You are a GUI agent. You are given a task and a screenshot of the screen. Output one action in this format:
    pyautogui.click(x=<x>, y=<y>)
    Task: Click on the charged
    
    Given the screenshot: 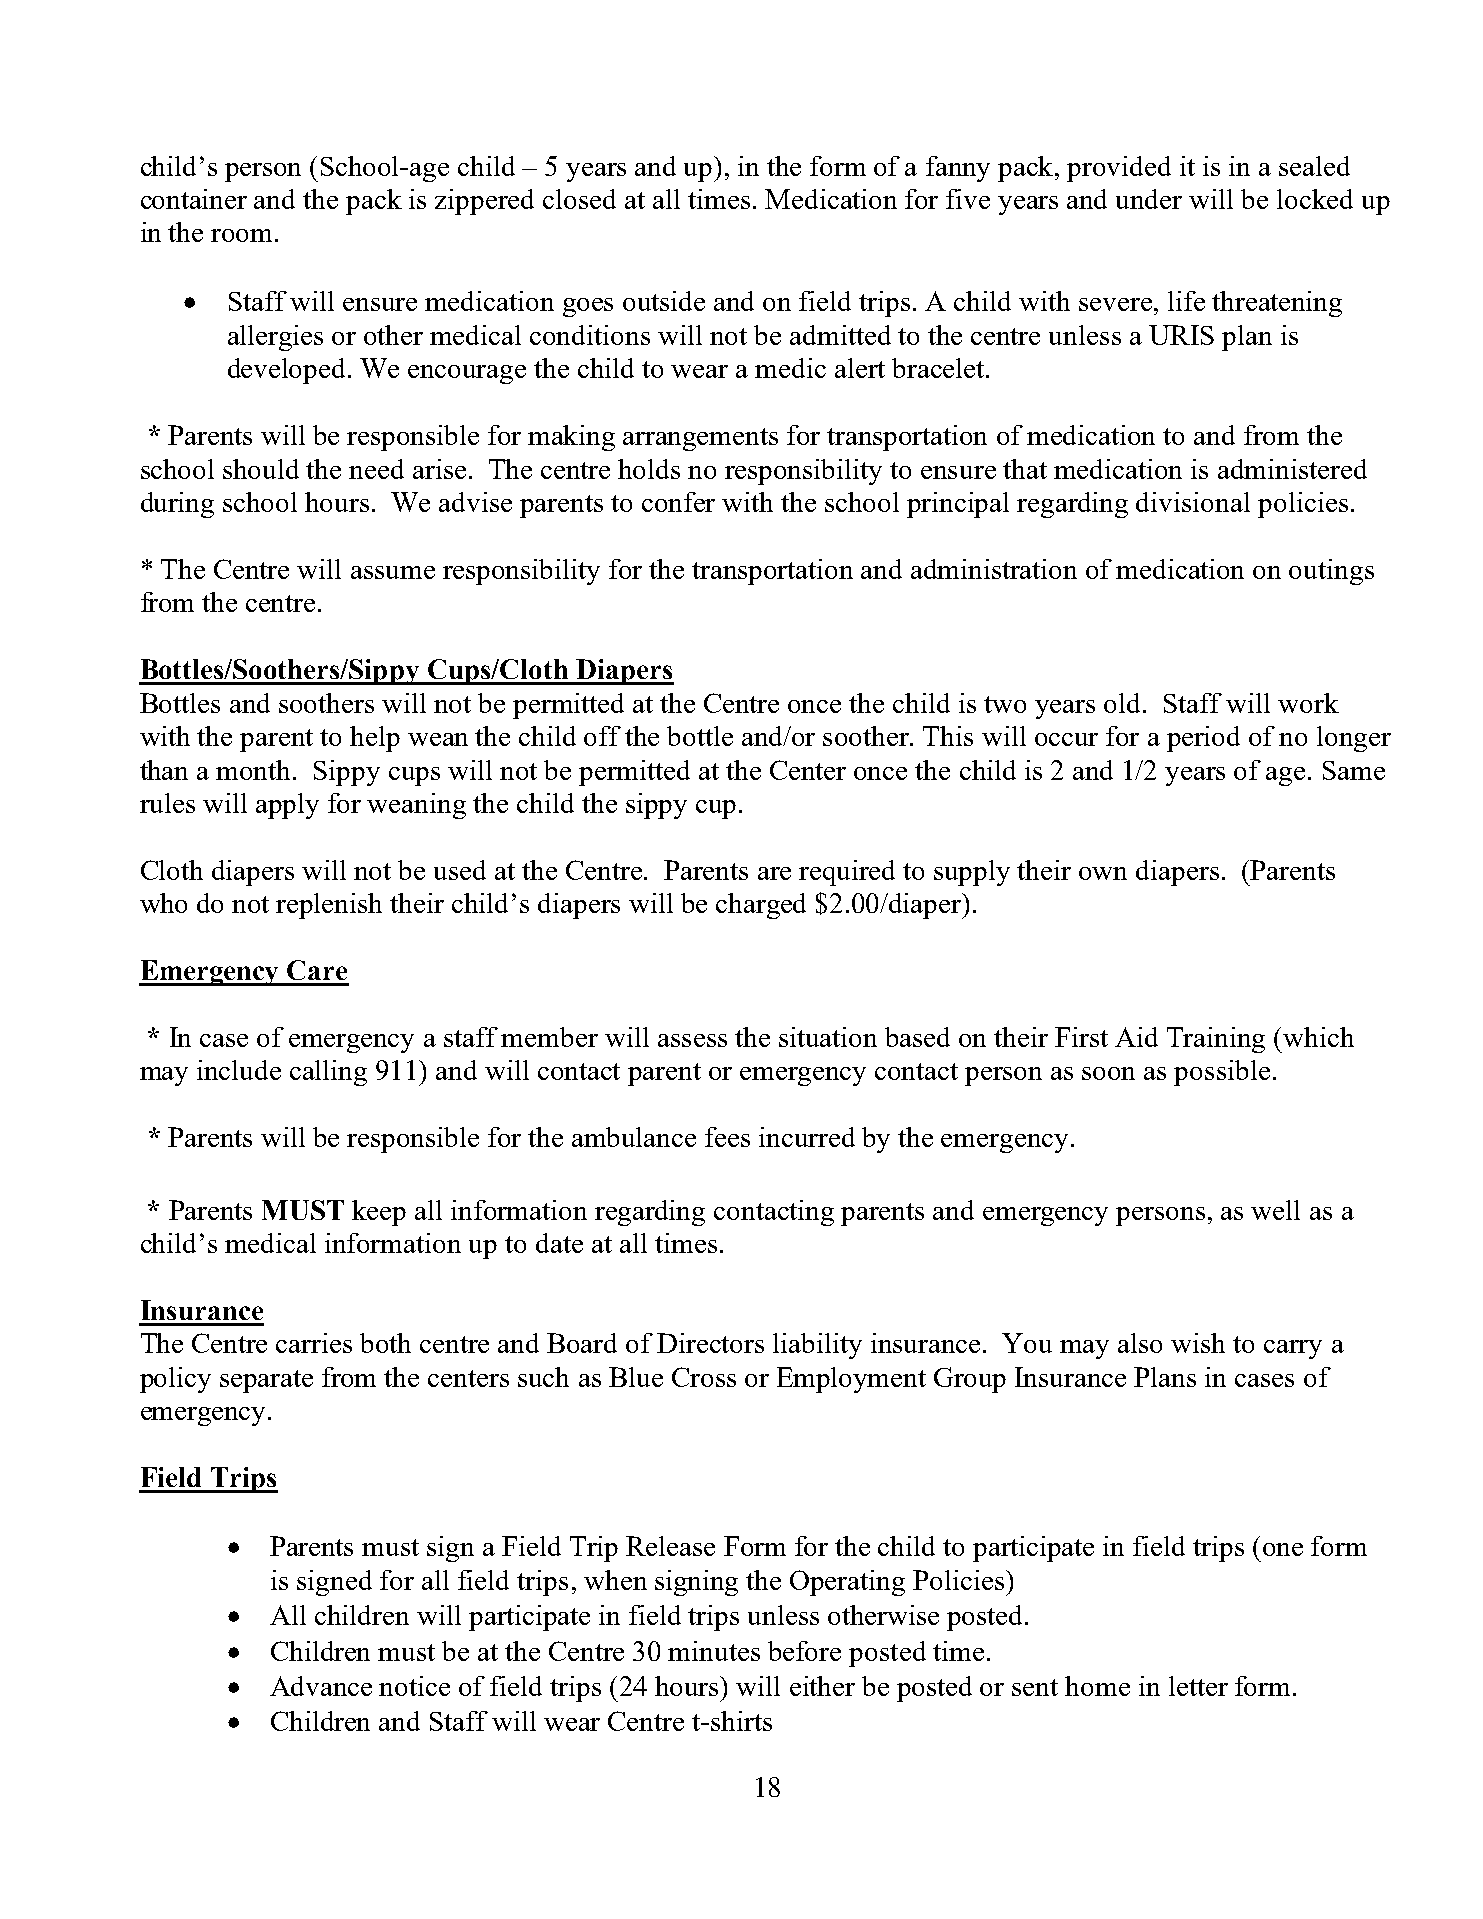 What is the action you would take?
    pyautogui.click(x=761, y=906)
